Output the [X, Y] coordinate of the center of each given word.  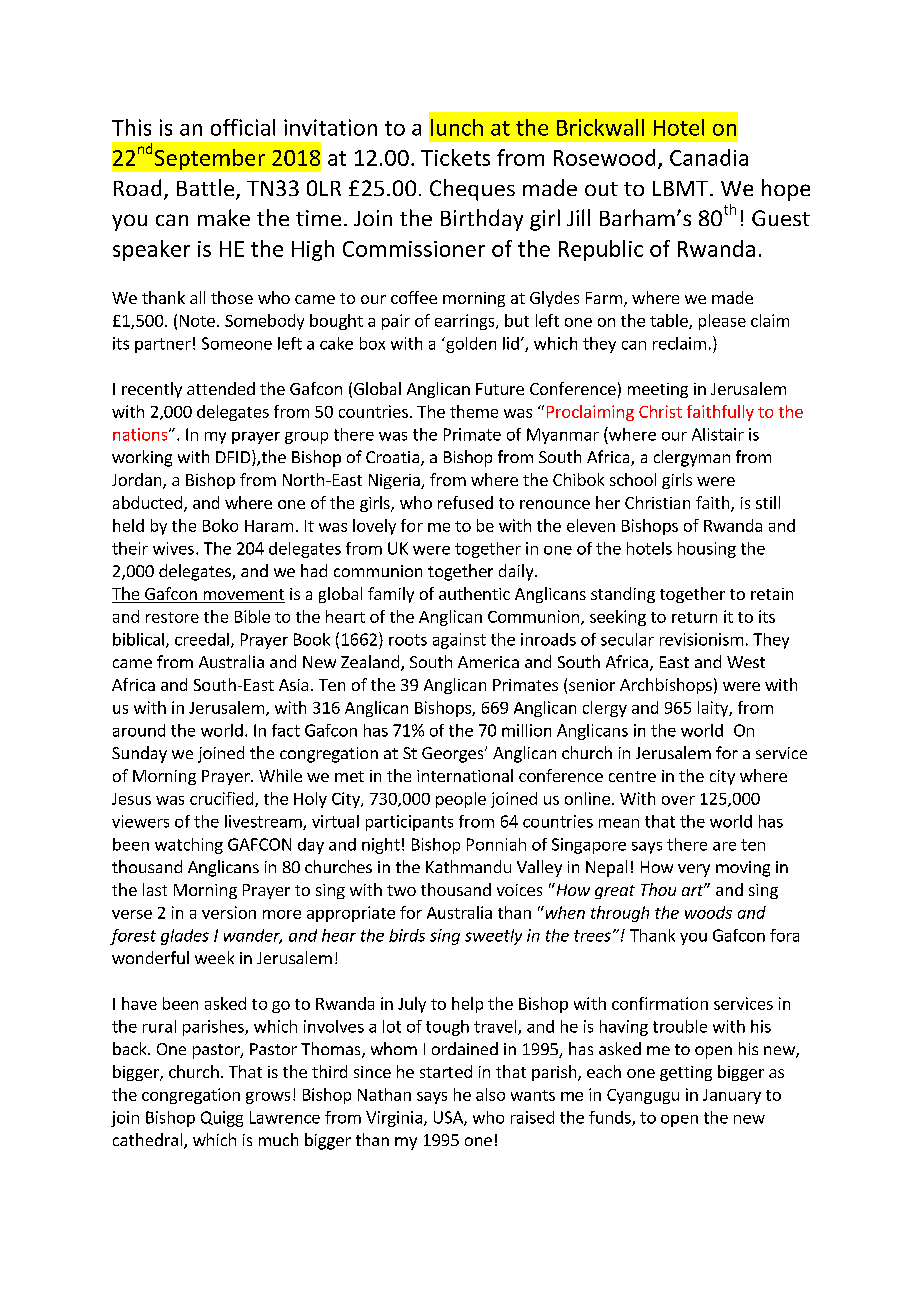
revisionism [701, 639]
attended [221, 388]
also [490, 1094]
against [459, 641]
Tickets [455, 157]
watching [189, 846]
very [694, 870]
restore [172, 617]
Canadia [709, 157]
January [732, 1096]
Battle [207, 189]
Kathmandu [468, 866]
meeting [658, 390]
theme [474, 411]
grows [268, 1098]
